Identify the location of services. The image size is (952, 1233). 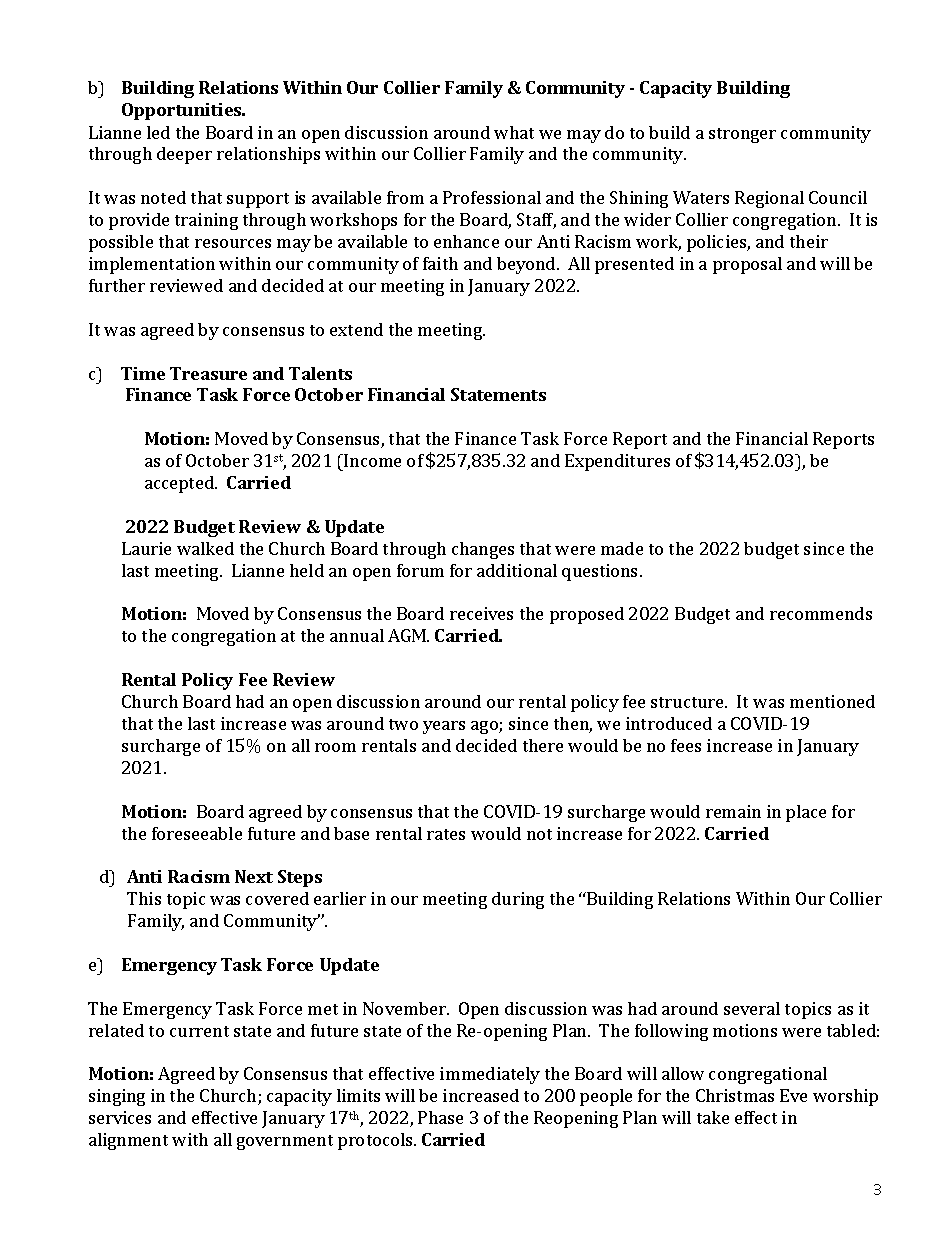
(120, 1117).
